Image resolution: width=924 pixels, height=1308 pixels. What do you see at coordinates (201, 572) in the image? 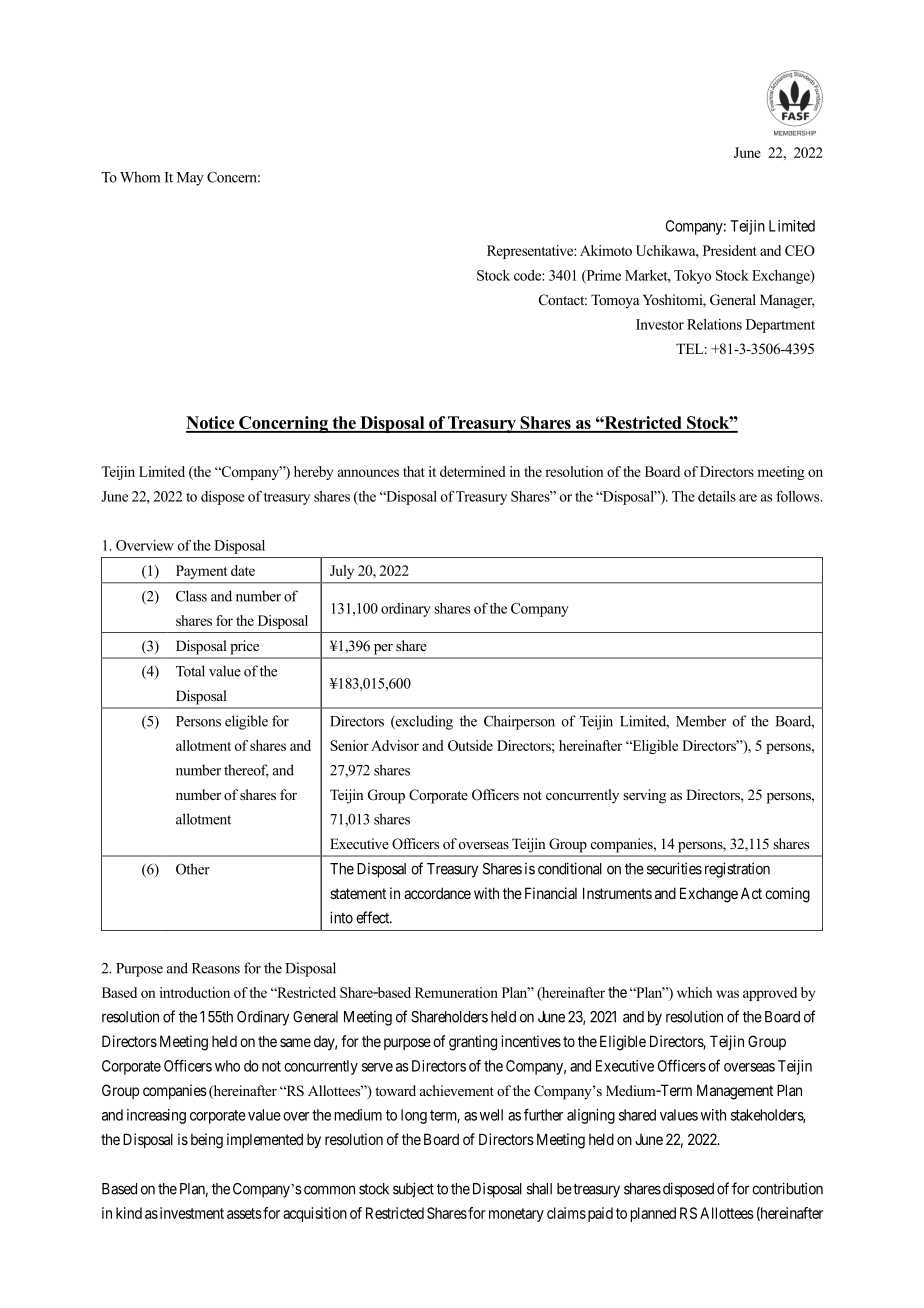
I see `Payment` at bounding box center [201, 572].
